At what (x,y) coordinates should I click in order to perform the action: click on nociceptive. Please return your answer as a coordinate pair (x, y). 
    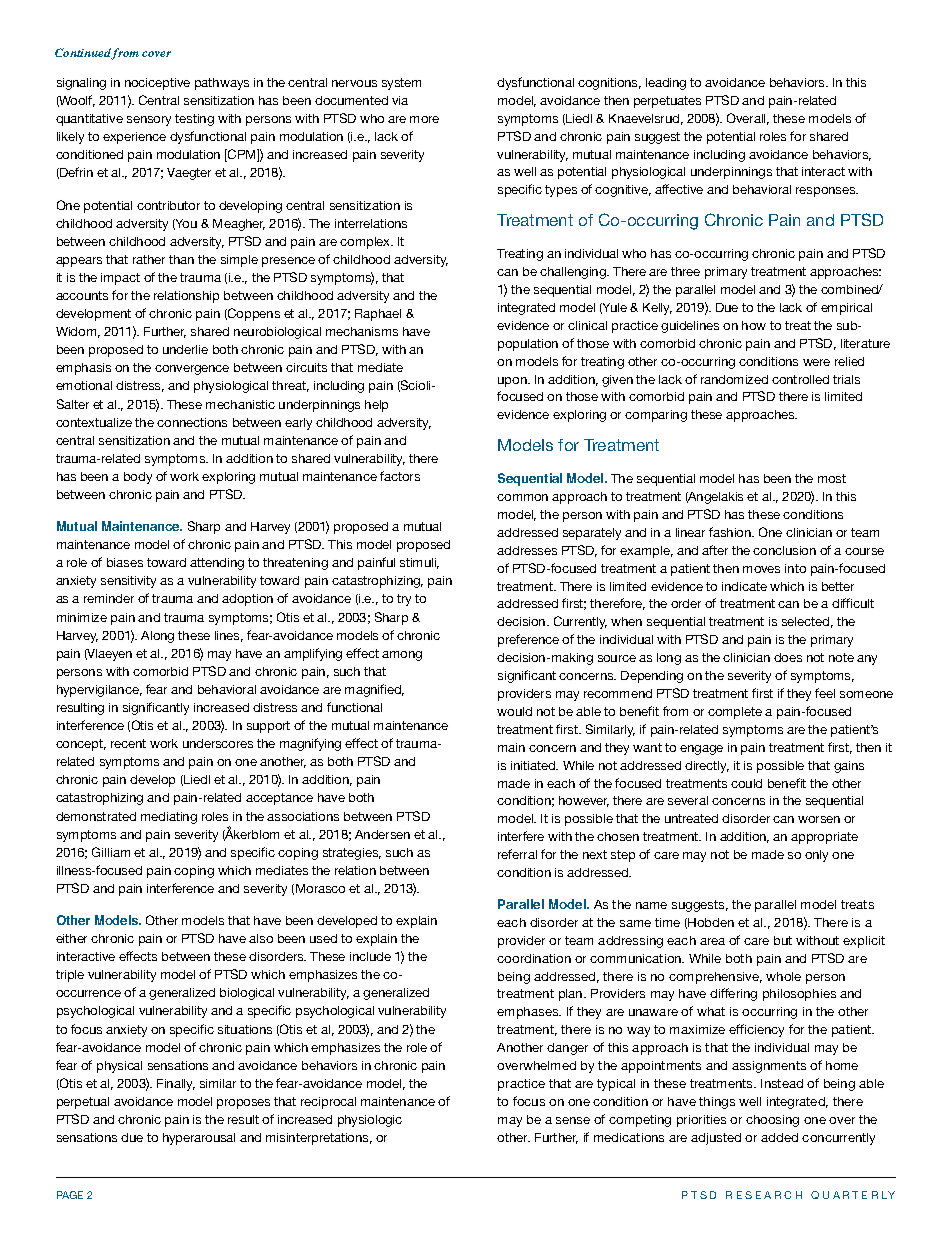
    Looking at the image, I should click on (157, 84).
